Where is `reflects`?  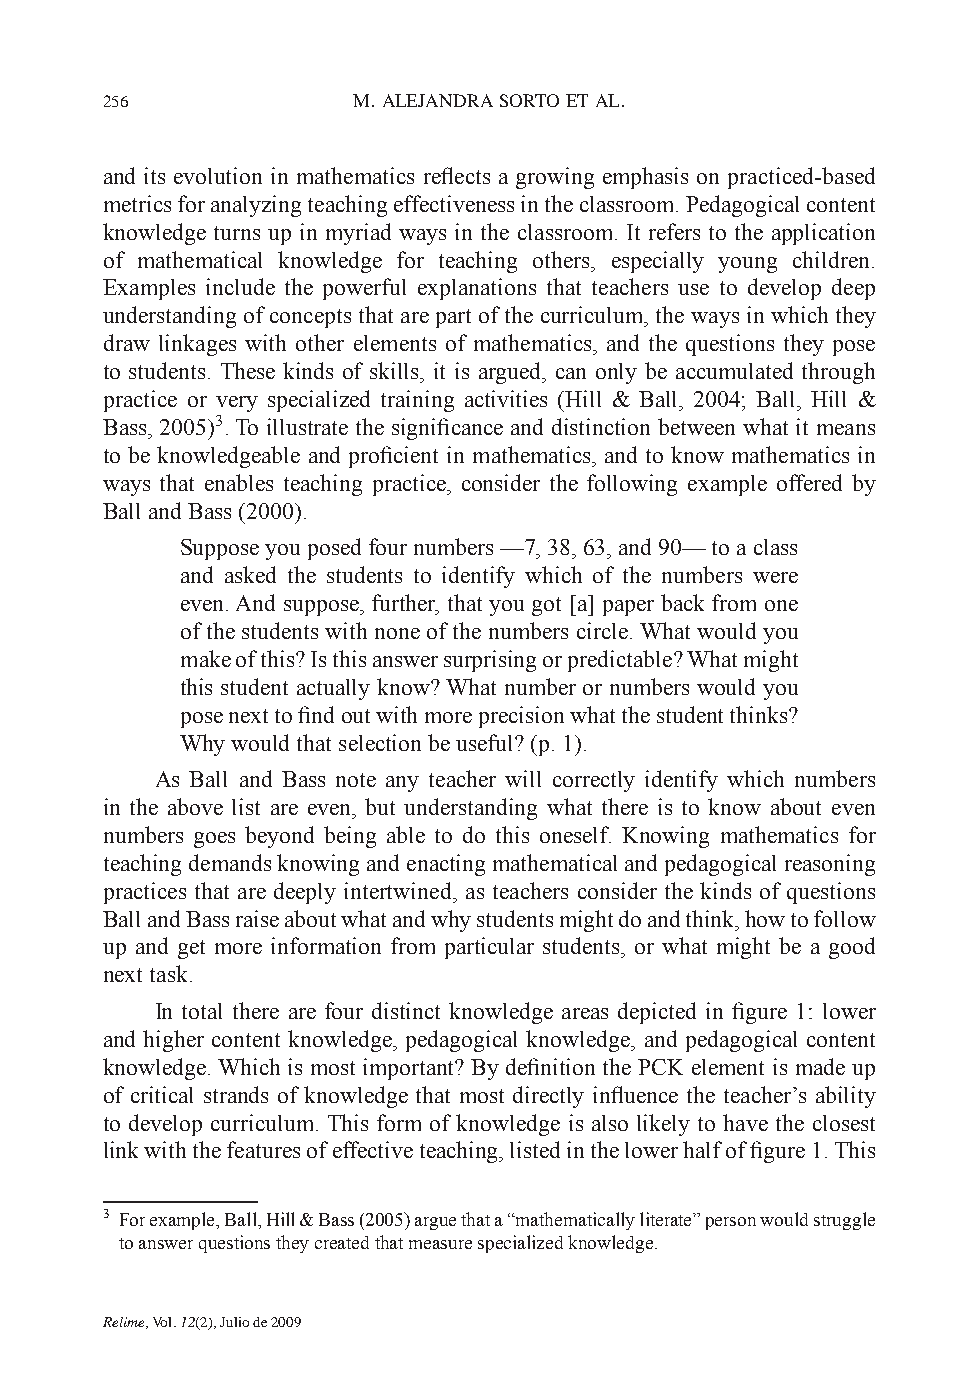
reflects is located at coordinates (457, 175).
